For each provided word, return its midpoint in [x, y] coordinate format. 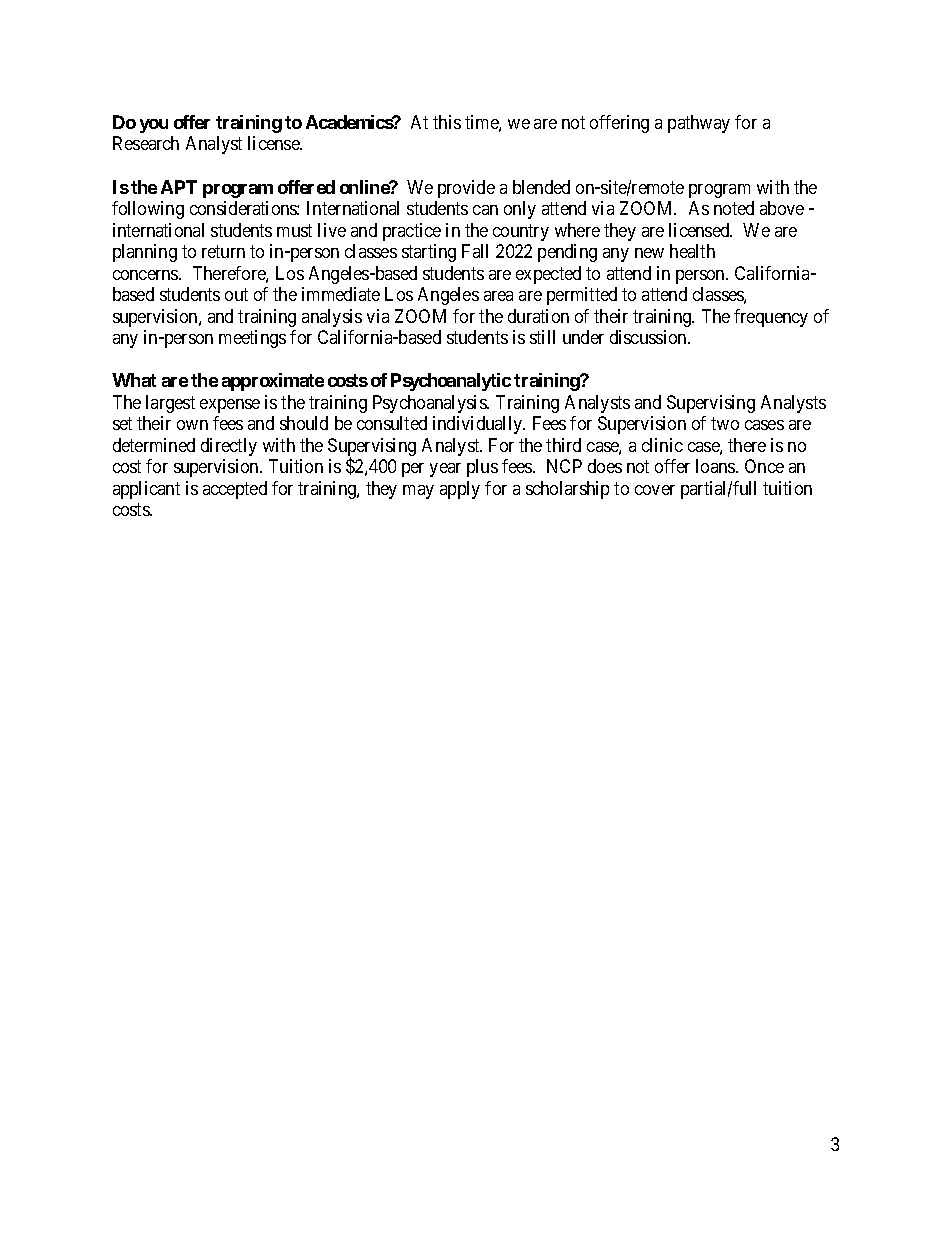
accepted [235, 490]
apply [460, 490]
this [447, 122]
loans [716, 466]
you [154, 126]
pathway [699, 124]
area [498, 296]
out [236, 294]
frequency [771, 318]
